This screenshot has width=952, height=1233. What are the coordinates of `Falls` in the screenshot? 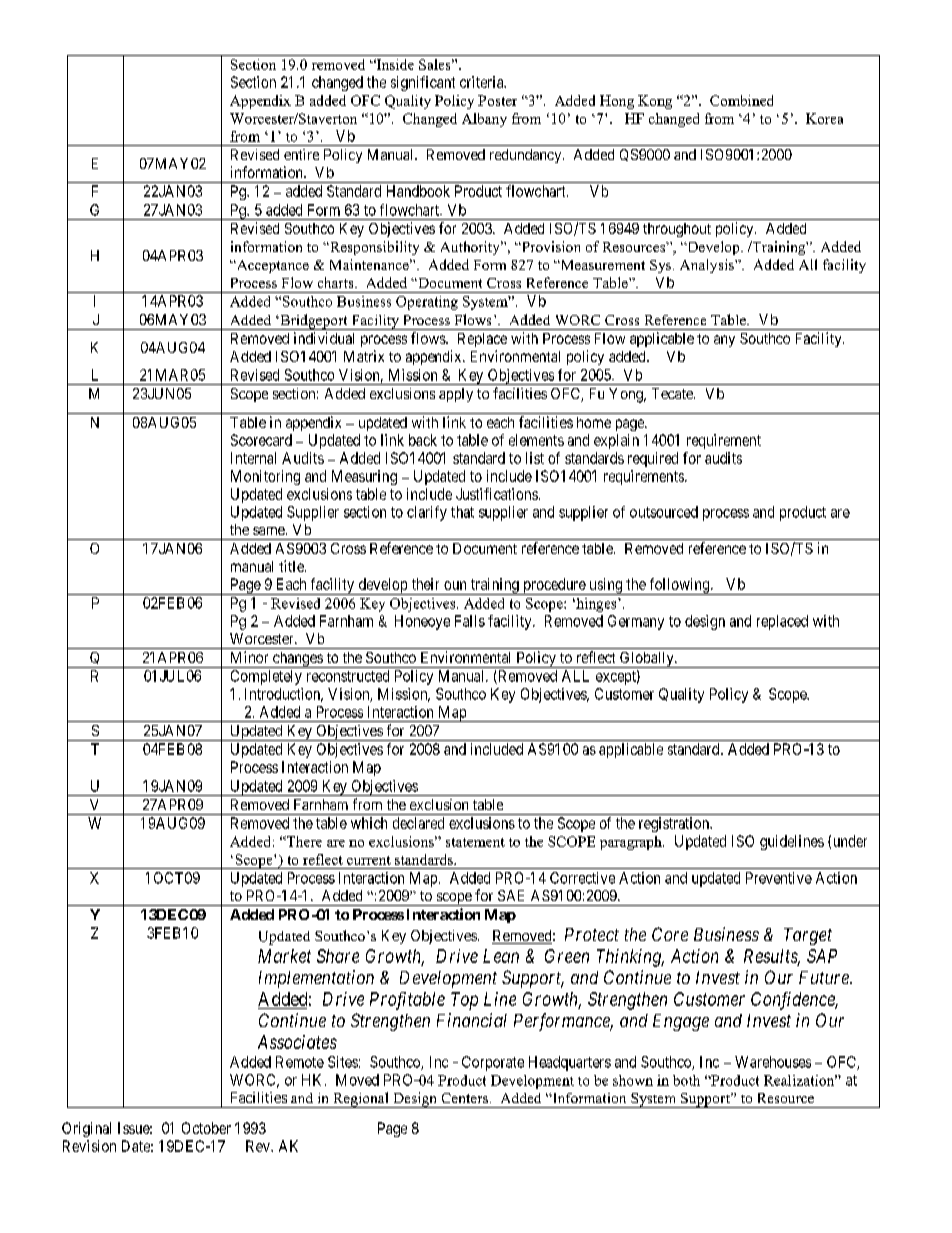 It's located at (470, 621).
